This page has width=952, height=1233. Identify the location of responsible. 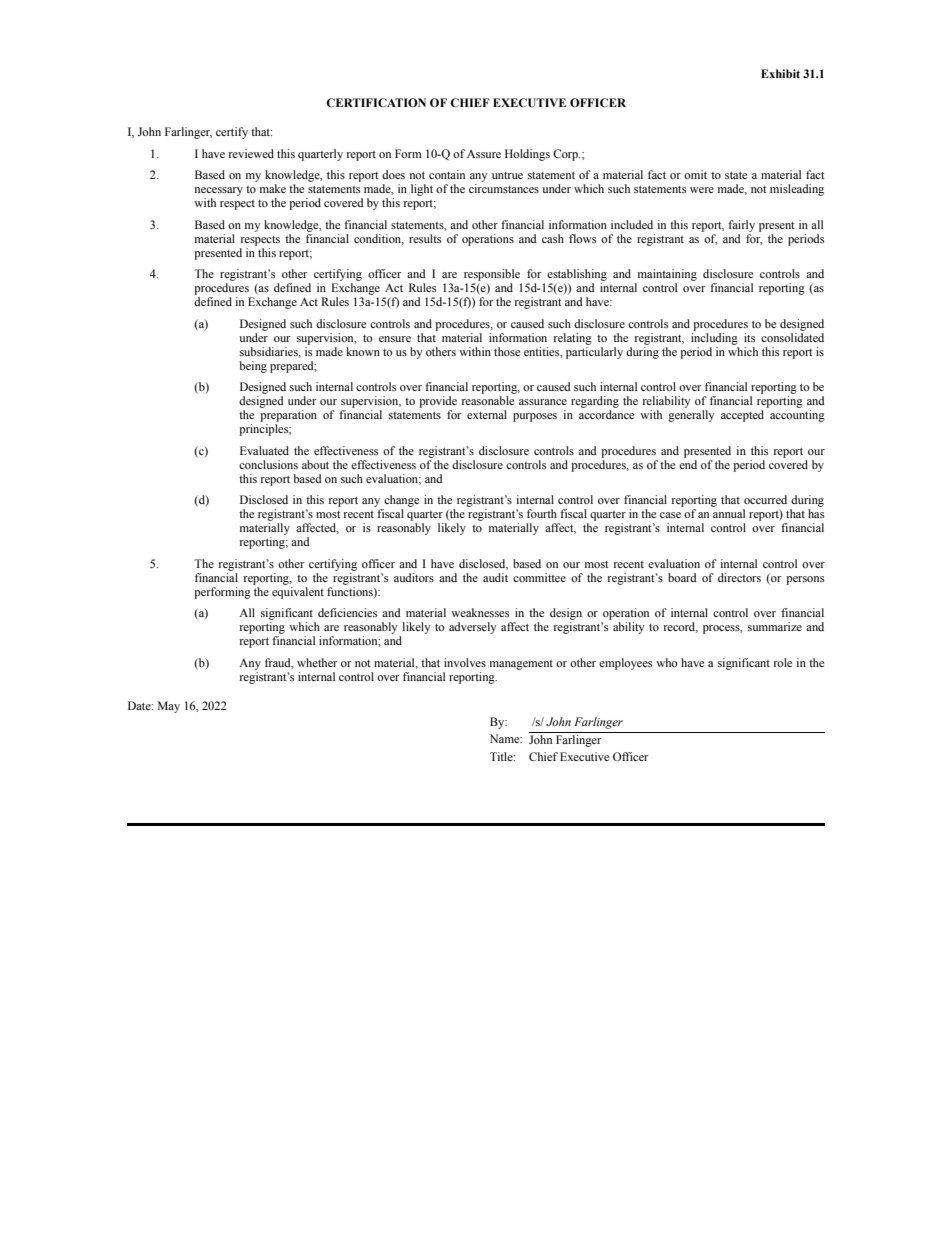
(492, 275).
